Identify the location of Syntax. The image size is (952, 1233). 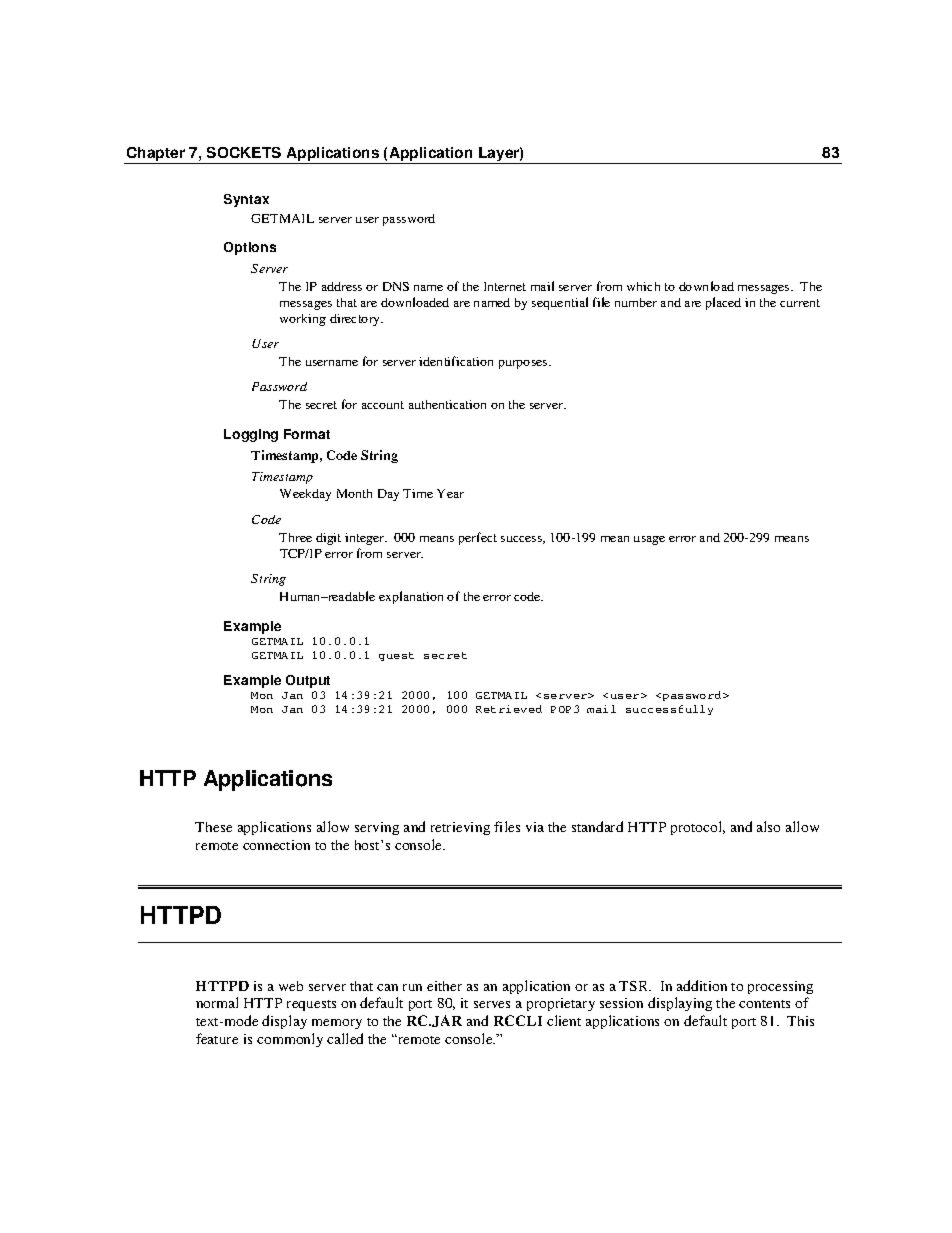
(246, 200).
